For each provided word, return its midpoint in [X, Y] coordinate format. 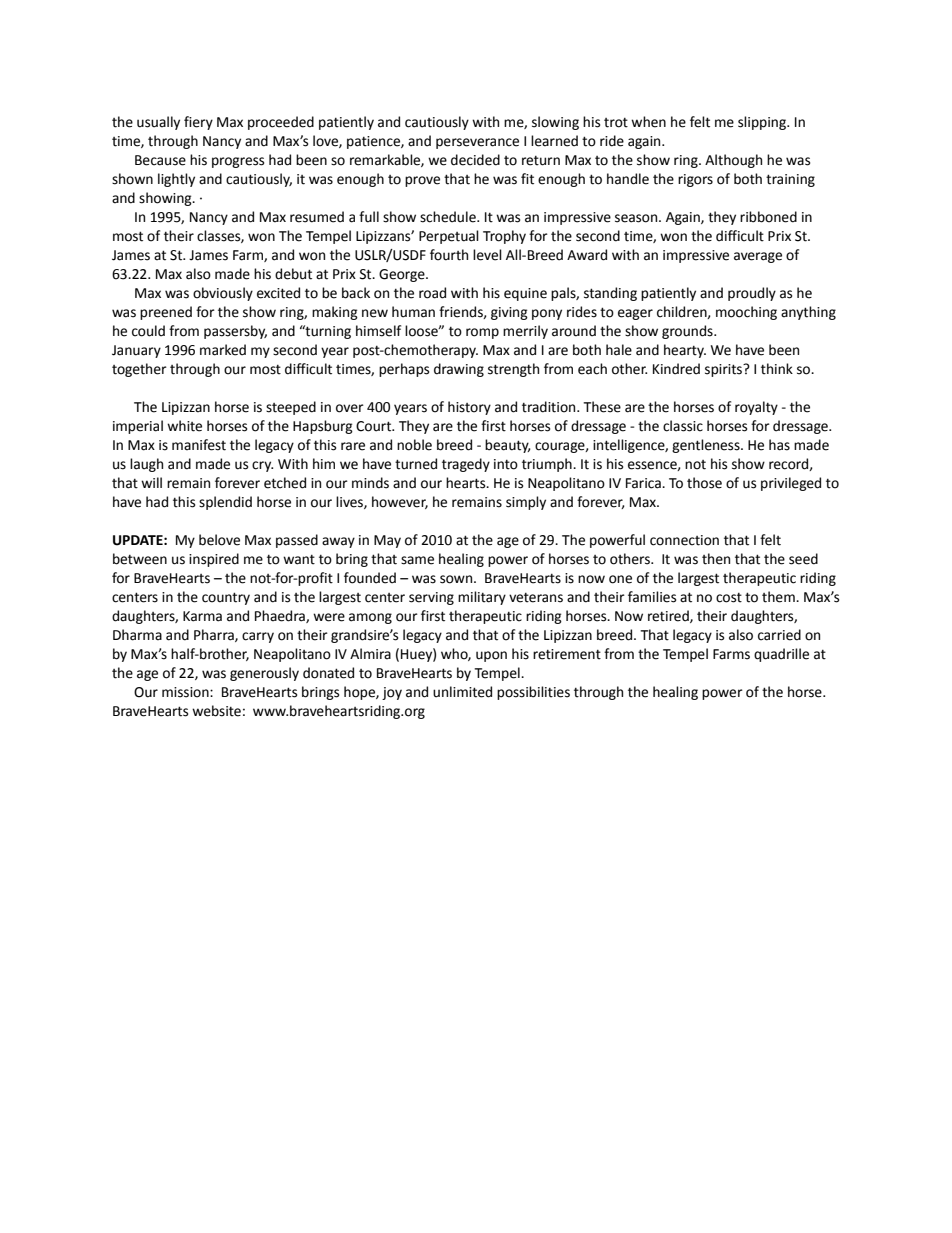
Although [733, 161]
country [226, 598]
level [487, 255]
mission [186, 692]
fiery [198, 123]
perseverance [477, 143]
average [758, 257]
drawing [459, 370]
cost [729, 598]
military [482, 598]
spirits [725, 370]
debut [293, 274]
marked [223, 350]
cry [262, 466]
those [704, 483]
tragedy [466, 465]
